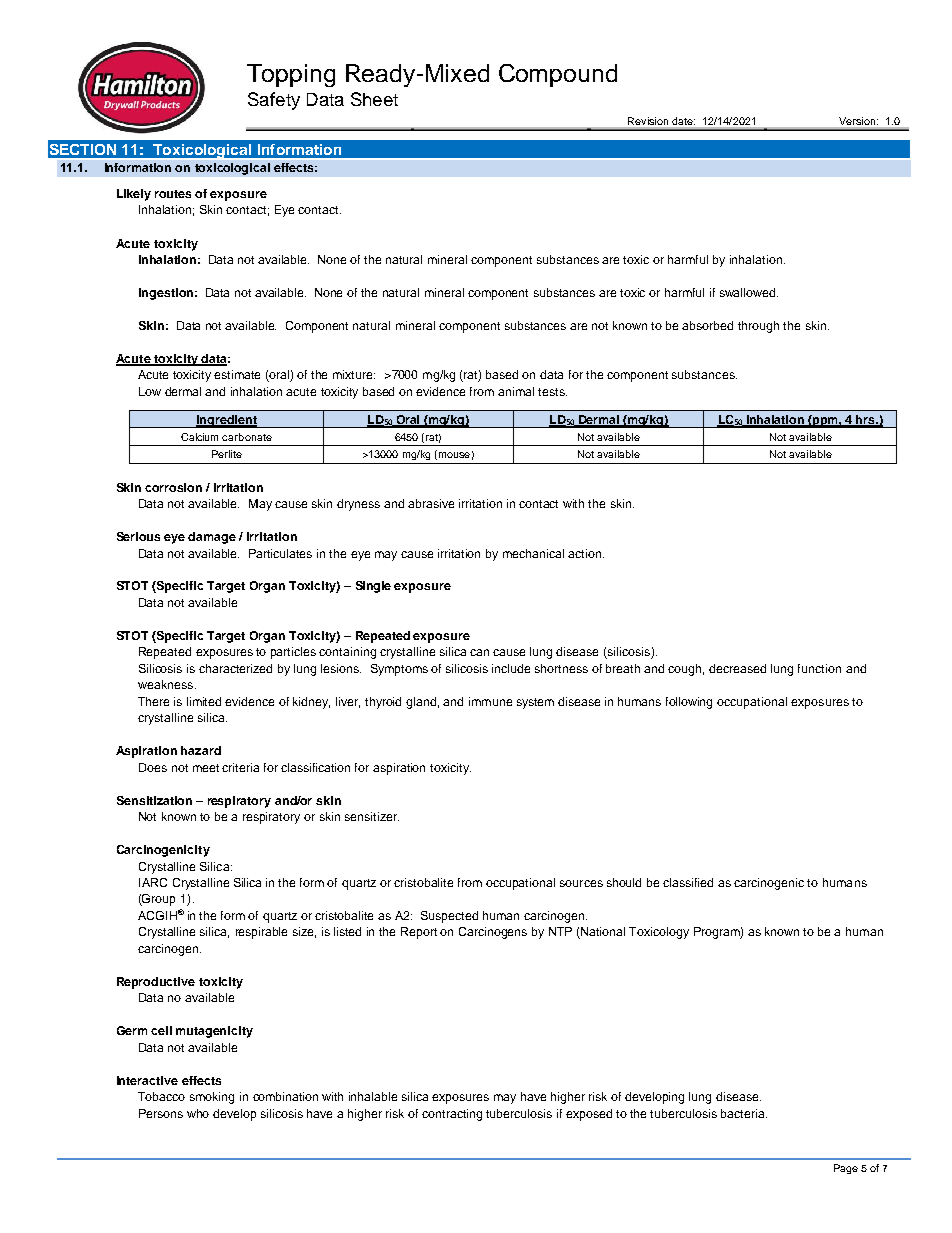 The height and width of the document is (1233, 952). What do you see at coordinates (737, 668) in the document?
I see `decreased` at bounding box center [737, 668].
